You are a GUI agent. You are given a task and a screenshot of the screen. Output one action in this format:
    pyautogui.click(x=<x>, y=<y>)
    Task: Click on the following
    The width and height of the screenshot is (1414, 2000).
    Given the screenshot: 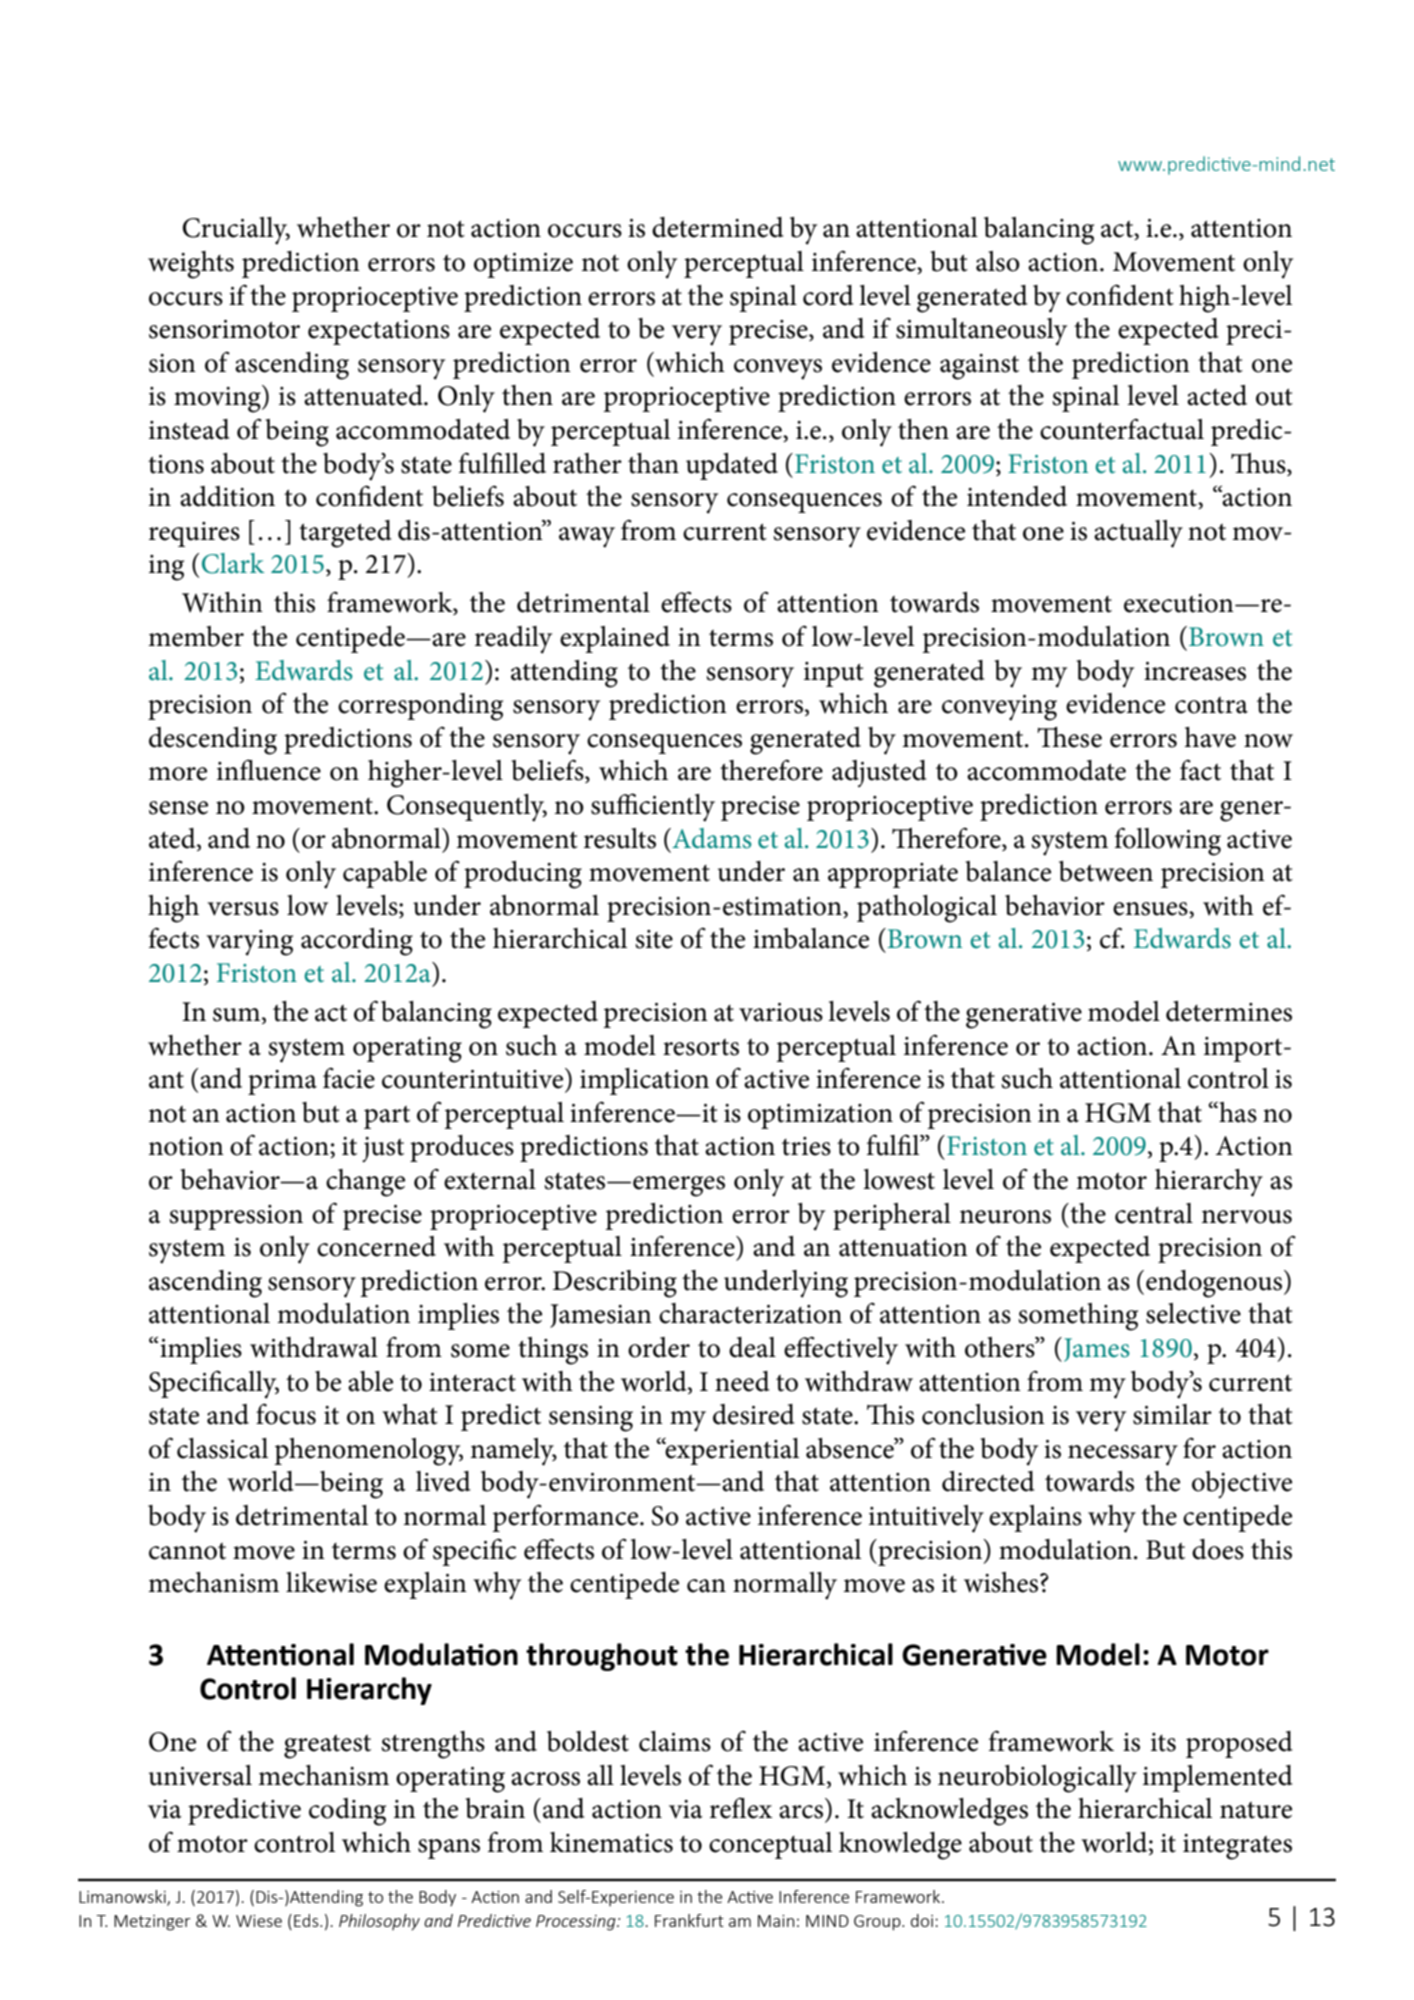 What is the action you would take?
    pyautogui.click(x=1168, y=841)
